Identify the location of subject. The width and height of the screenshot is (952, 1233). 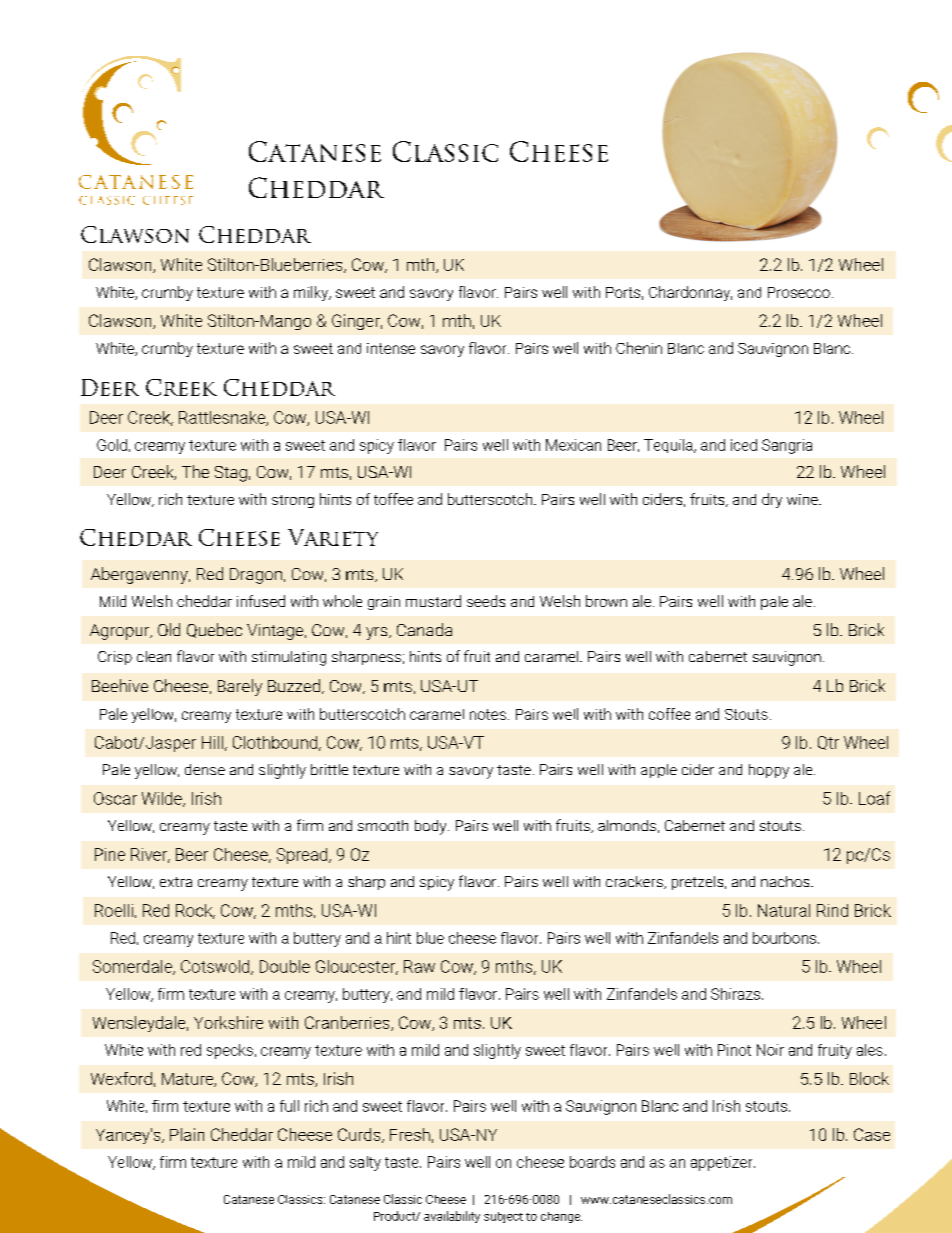
(503, 1217).
